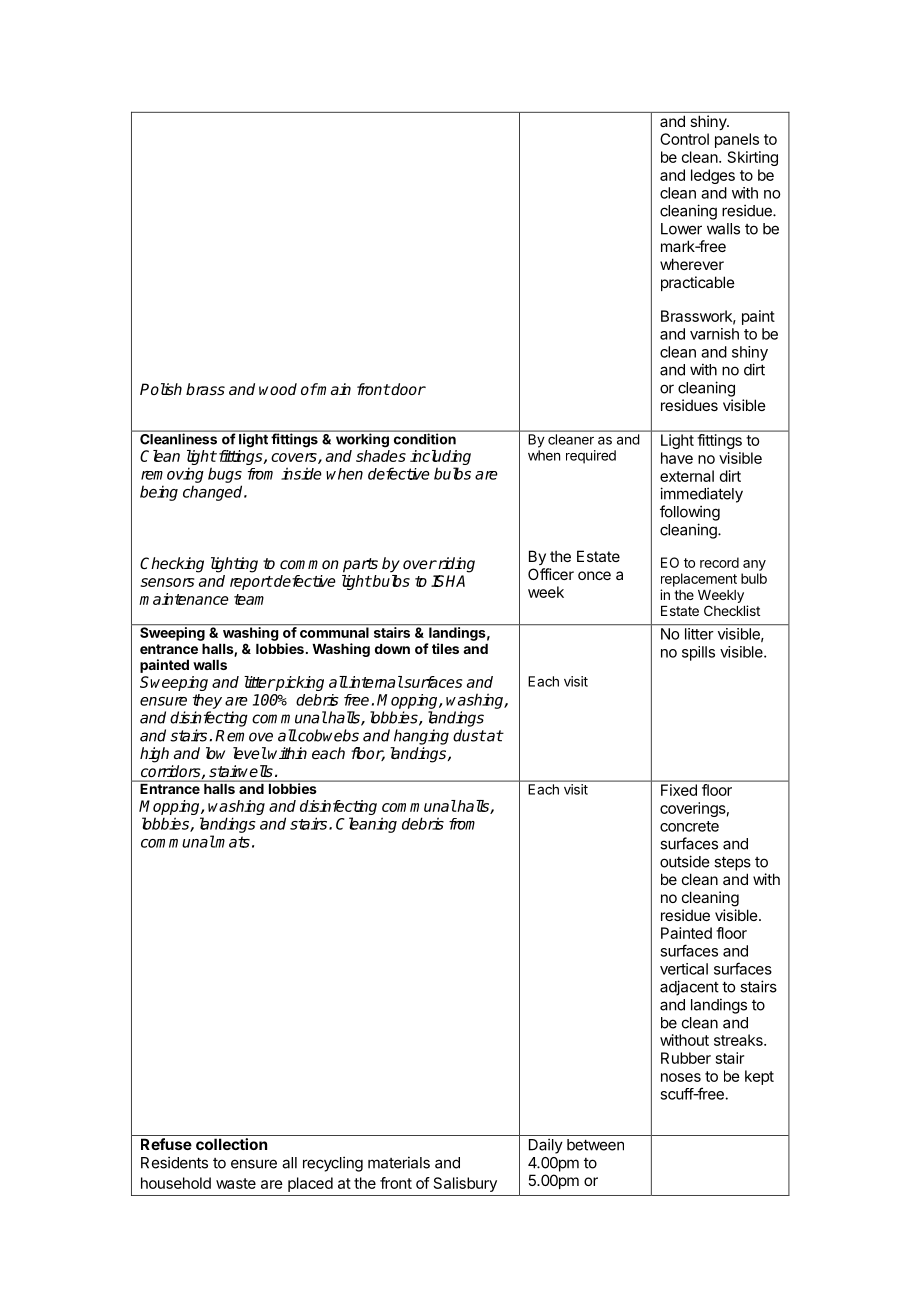 This document has width=924, height=1308. What do you see at coordinates (445, 648) in the document?
I see `tiles` at bounding box center [445, 648].
